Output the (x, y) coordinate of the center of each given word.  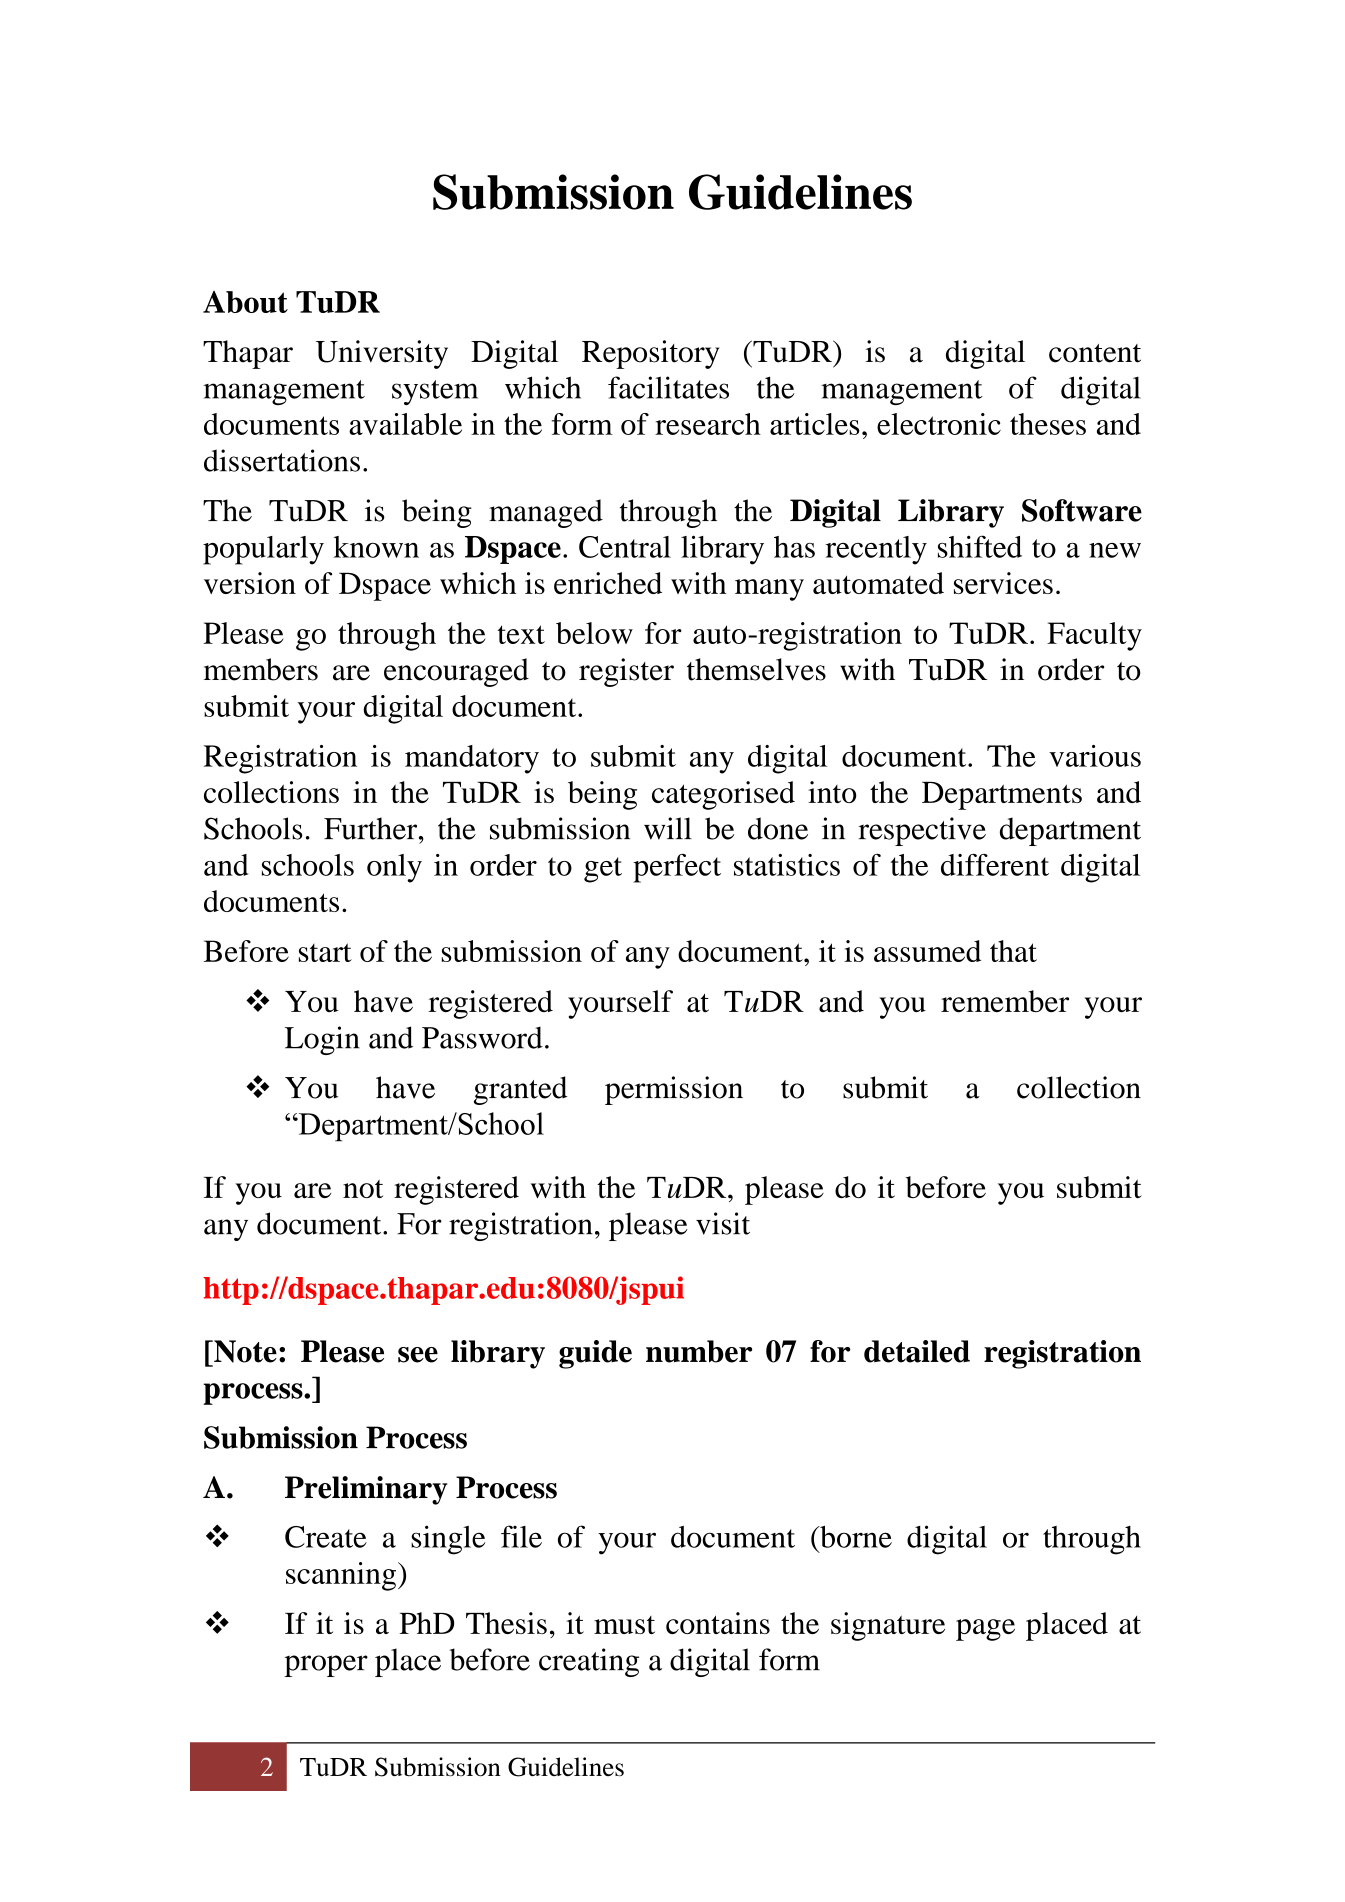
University (382, 354)
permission (674, 1090)
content (1095, 353)
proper (326, 1666)
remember (1005, 1001)
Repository (650, 354)
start (325, 952)
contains (718, 1623)
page (985, 1630)
